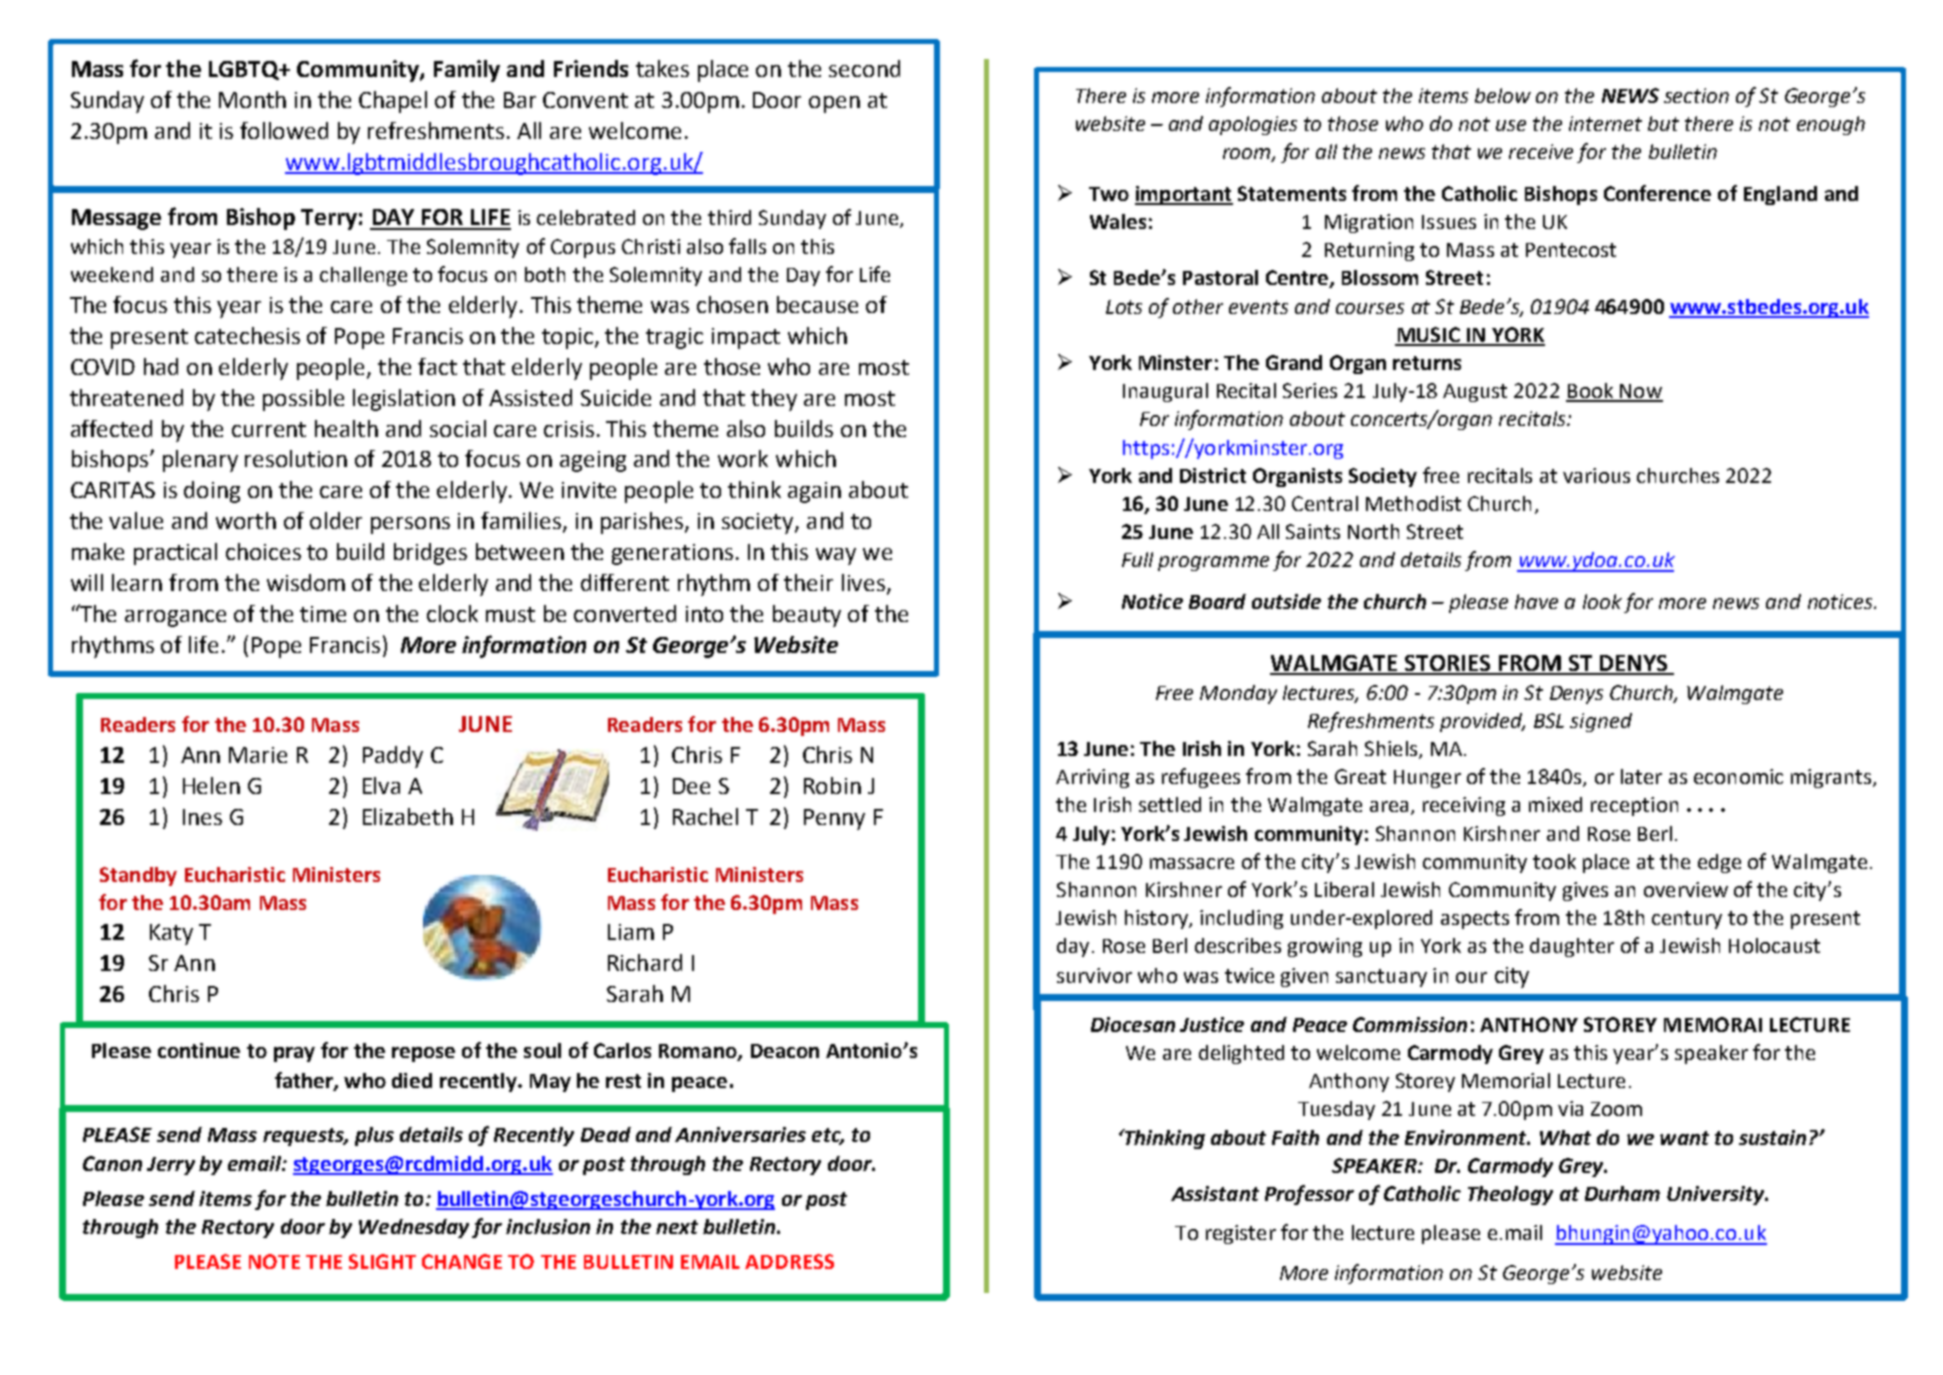 The image size is (1943, 1375). I want to click on various, so click(1596, 475).
